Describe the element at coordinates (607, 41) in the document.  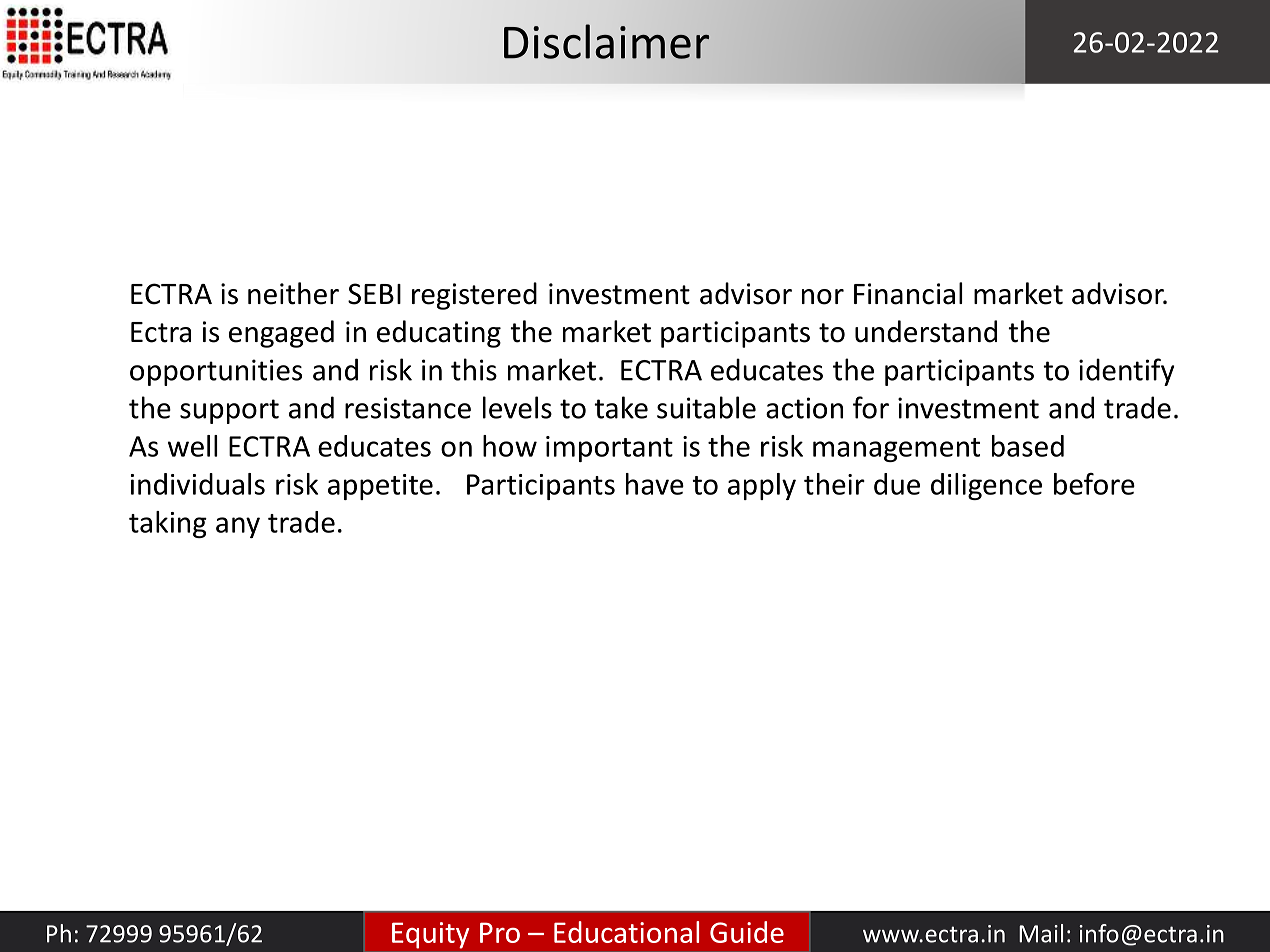
I see `Disclaimer` at that location.
